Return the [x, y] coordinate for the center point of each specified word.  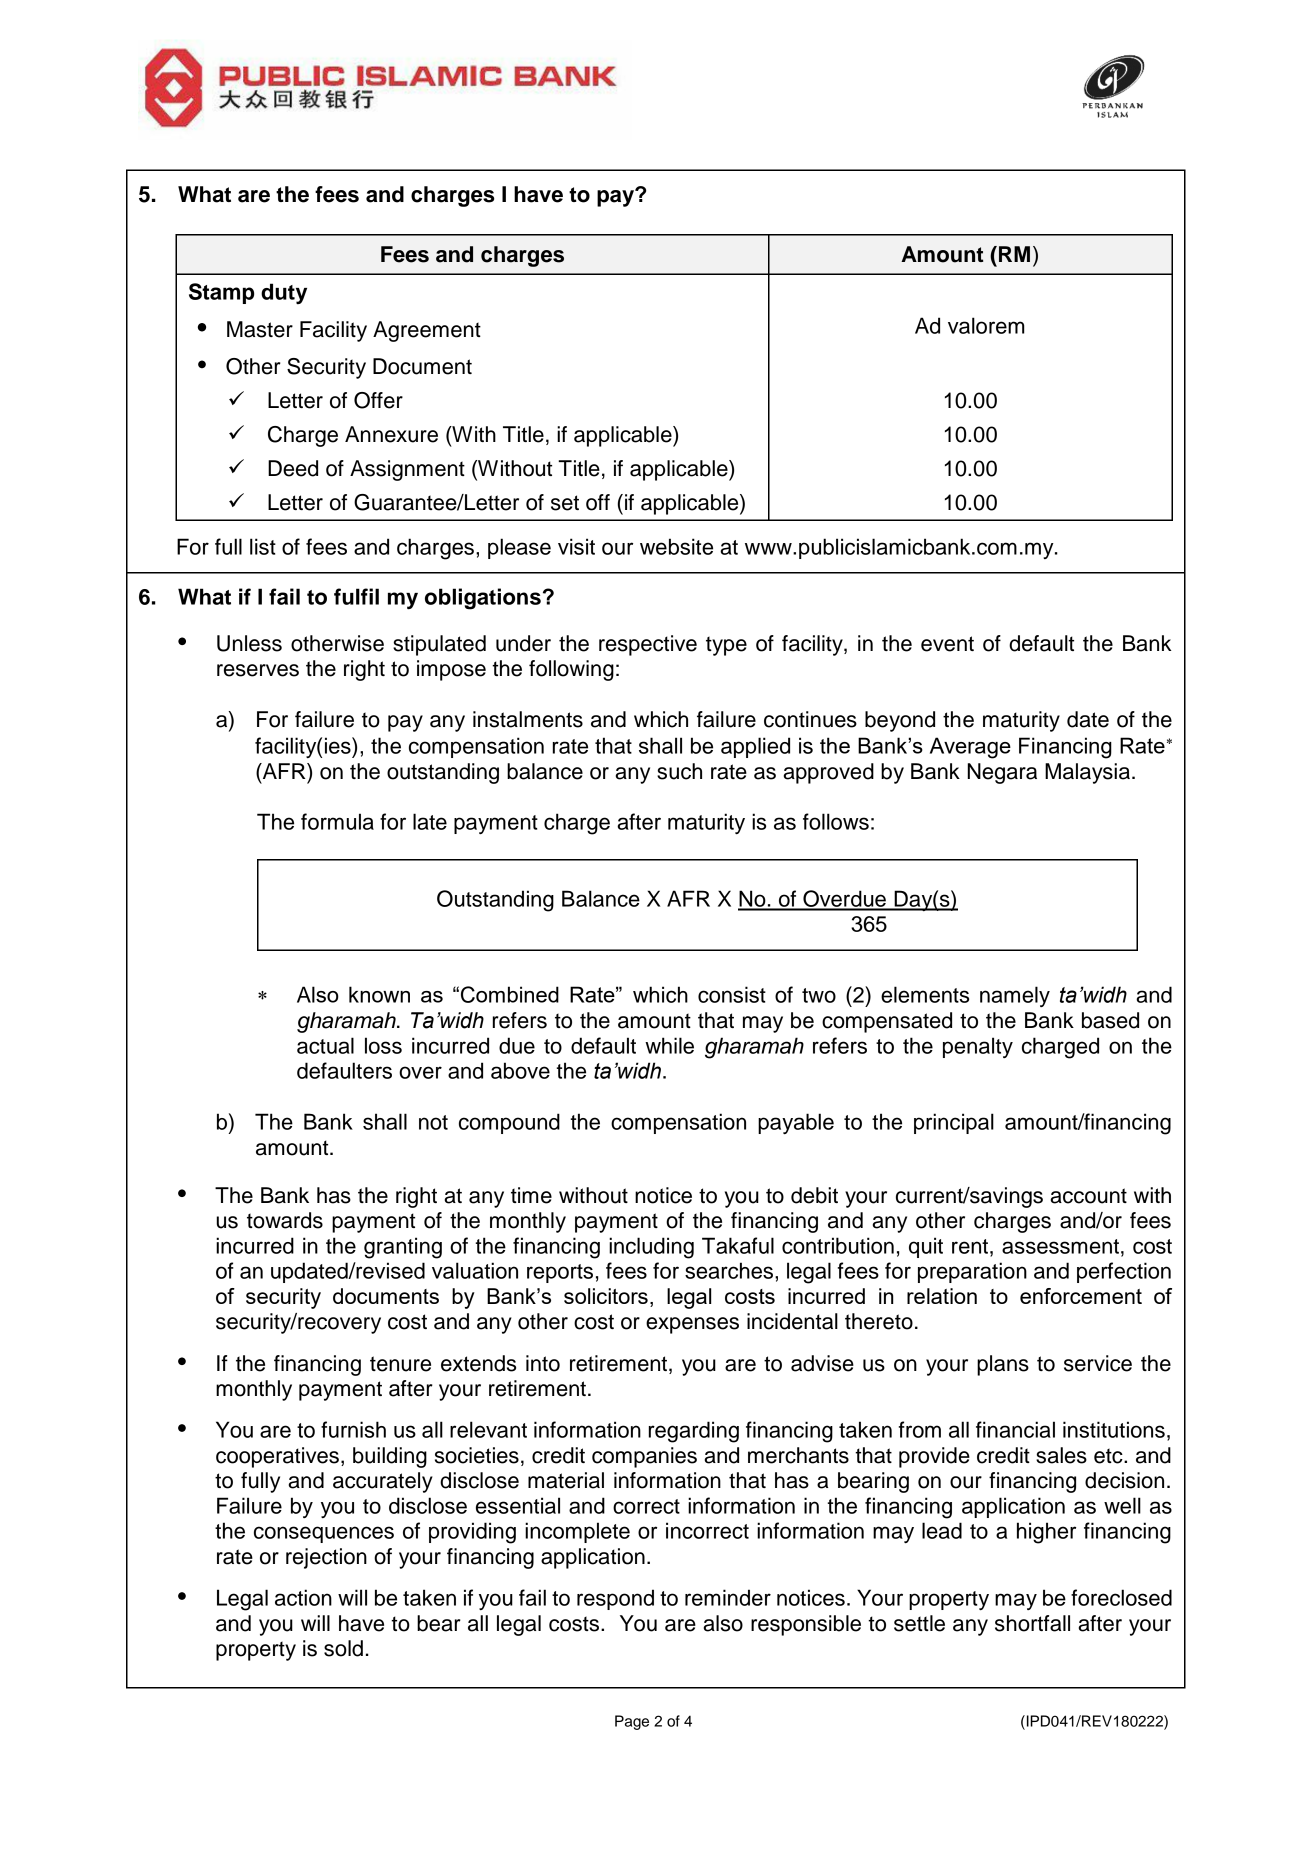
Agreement [427, 331]
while [669, 1045]
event [947, 644]
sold [343, 1648]
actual [325, 1045]
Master [260, 329]
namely [1015, 996]
